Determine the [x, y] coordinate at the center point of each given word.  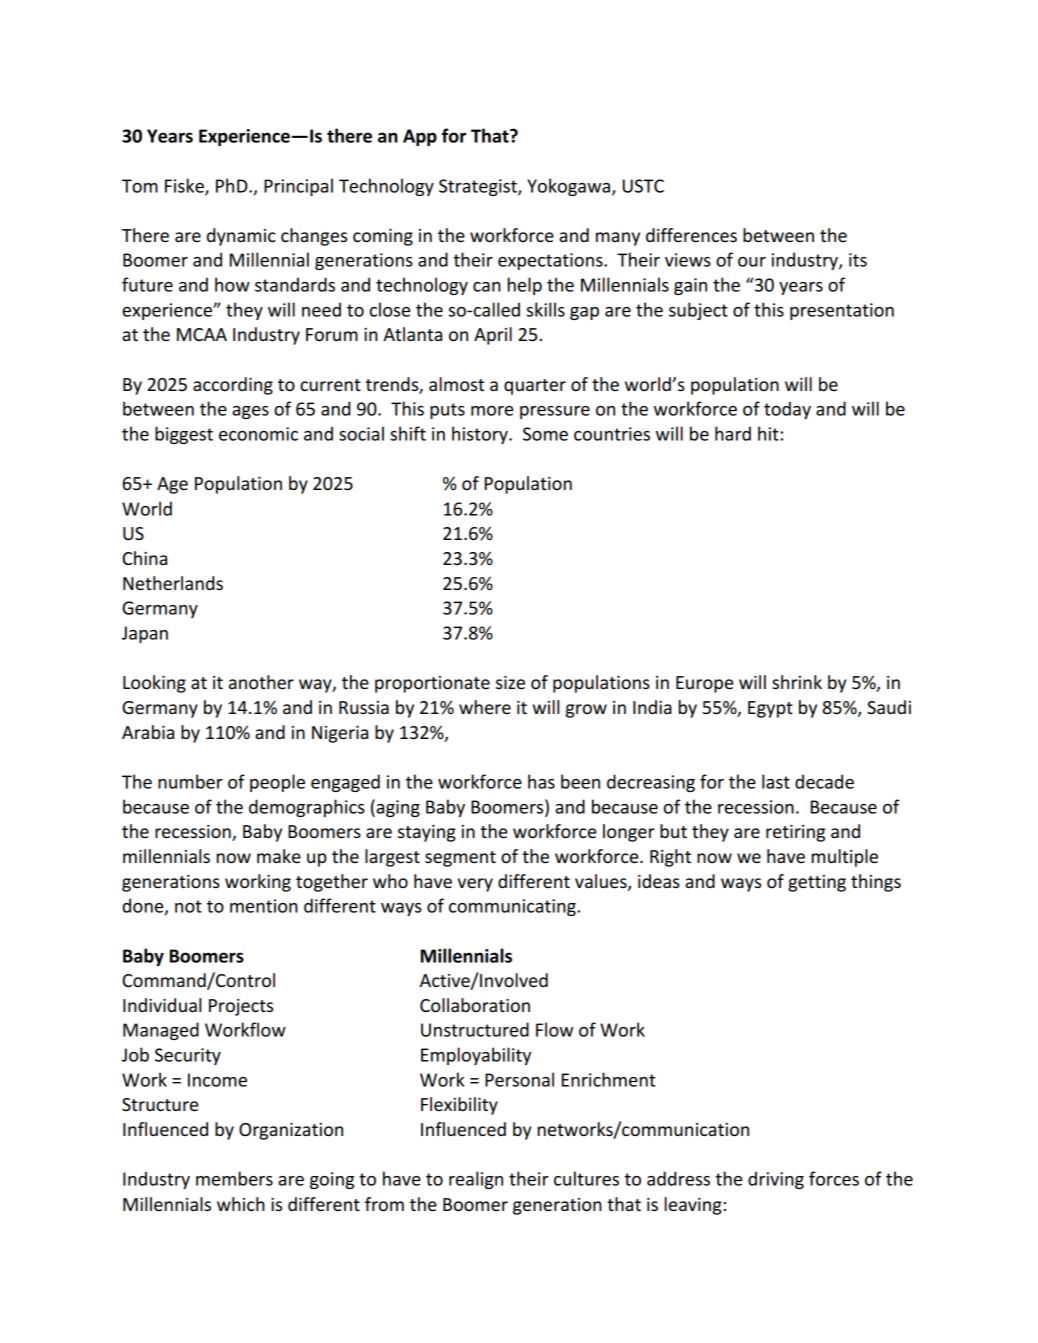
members [234, 1178]
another [261, 682]
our [752, 262]
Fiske [185, 186]
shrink [797, 682]
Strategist [479, 187]
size [510, 683]
